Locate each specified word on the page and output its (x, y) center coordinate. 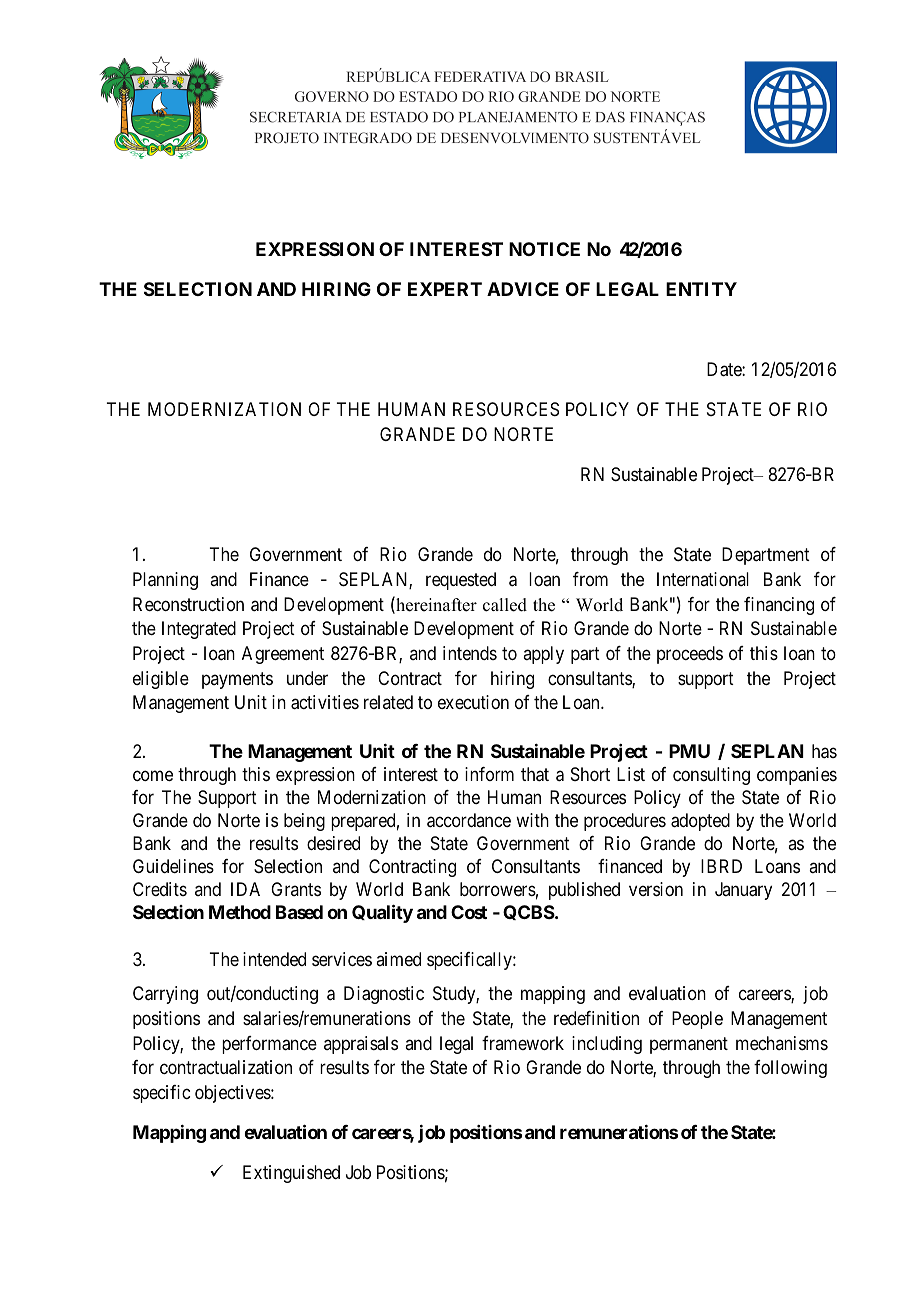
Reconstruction (188, 604)
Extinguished (291, 1174)
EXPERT (445, 289)
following (790, 1069)
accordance (469, 820)
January (743, 891)
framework (523, 1043)
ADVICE (523, 289)
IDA (245, 889)
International (703, 579)
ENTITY (701, 289)
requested (461, 581)
